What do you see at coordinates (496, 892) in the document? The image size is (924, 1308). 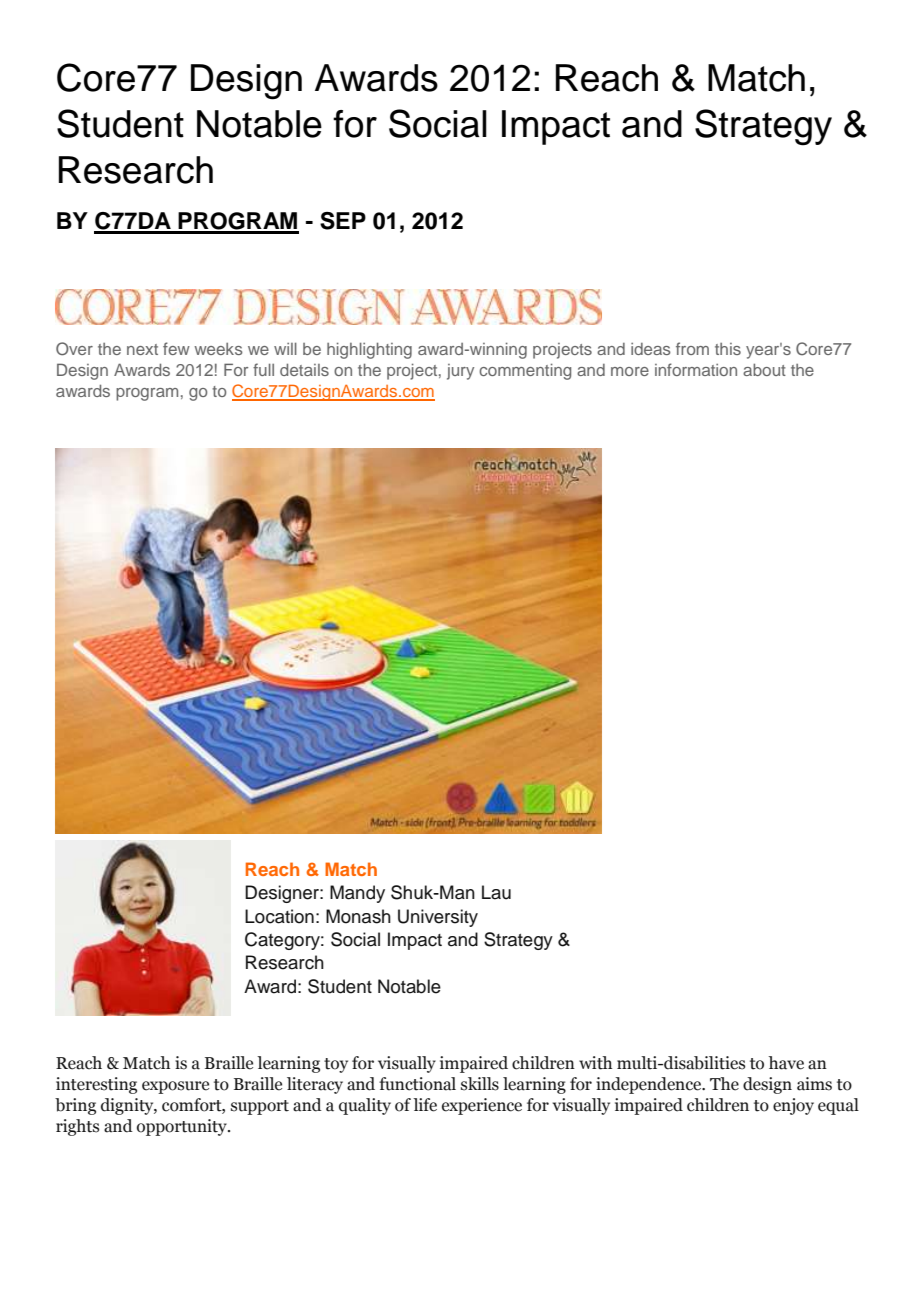 I see `Lau` at bounding box center [496, 892].
